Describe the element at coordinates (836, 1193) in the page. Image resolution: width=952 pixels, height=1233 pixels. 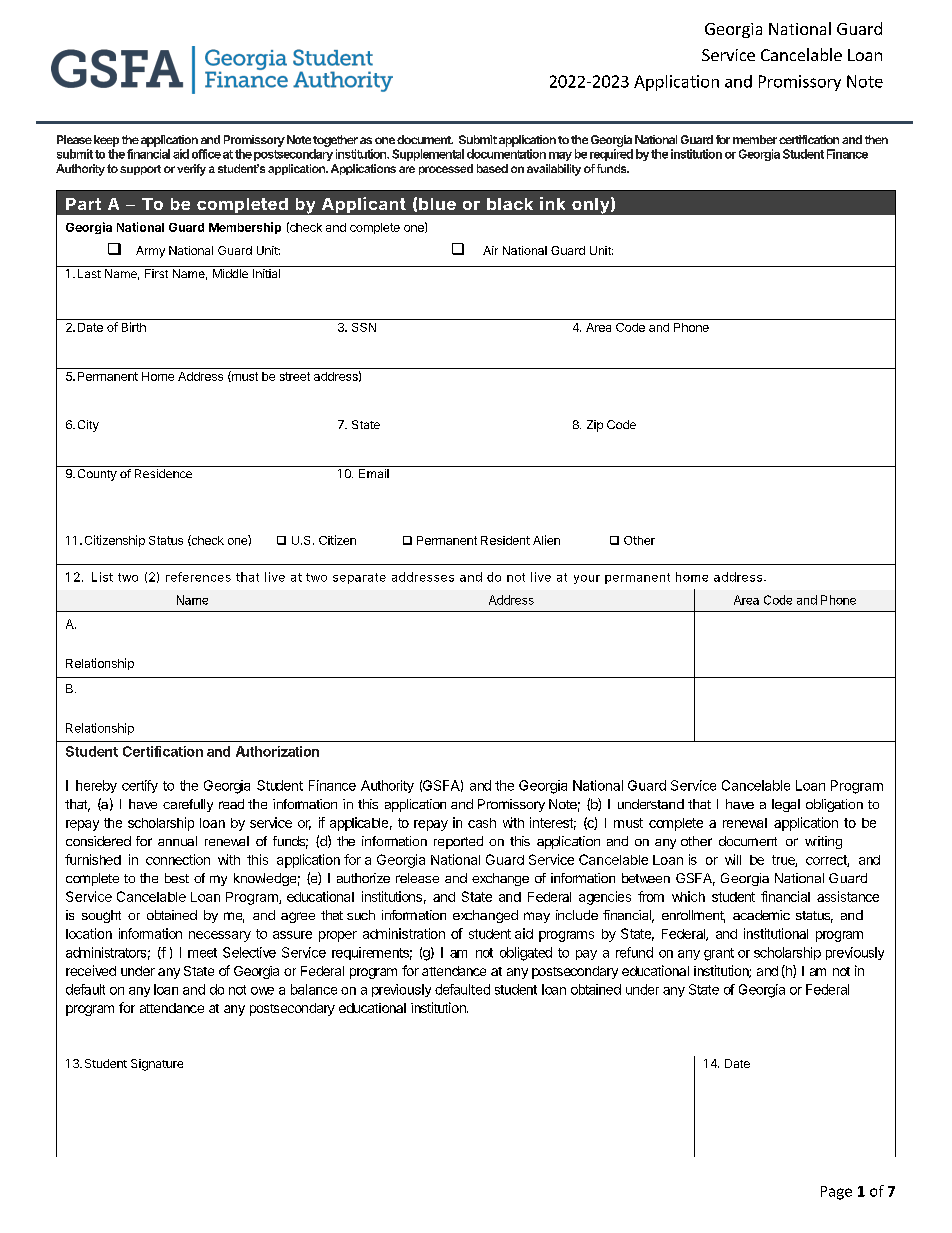
I see `Page` at that location.
